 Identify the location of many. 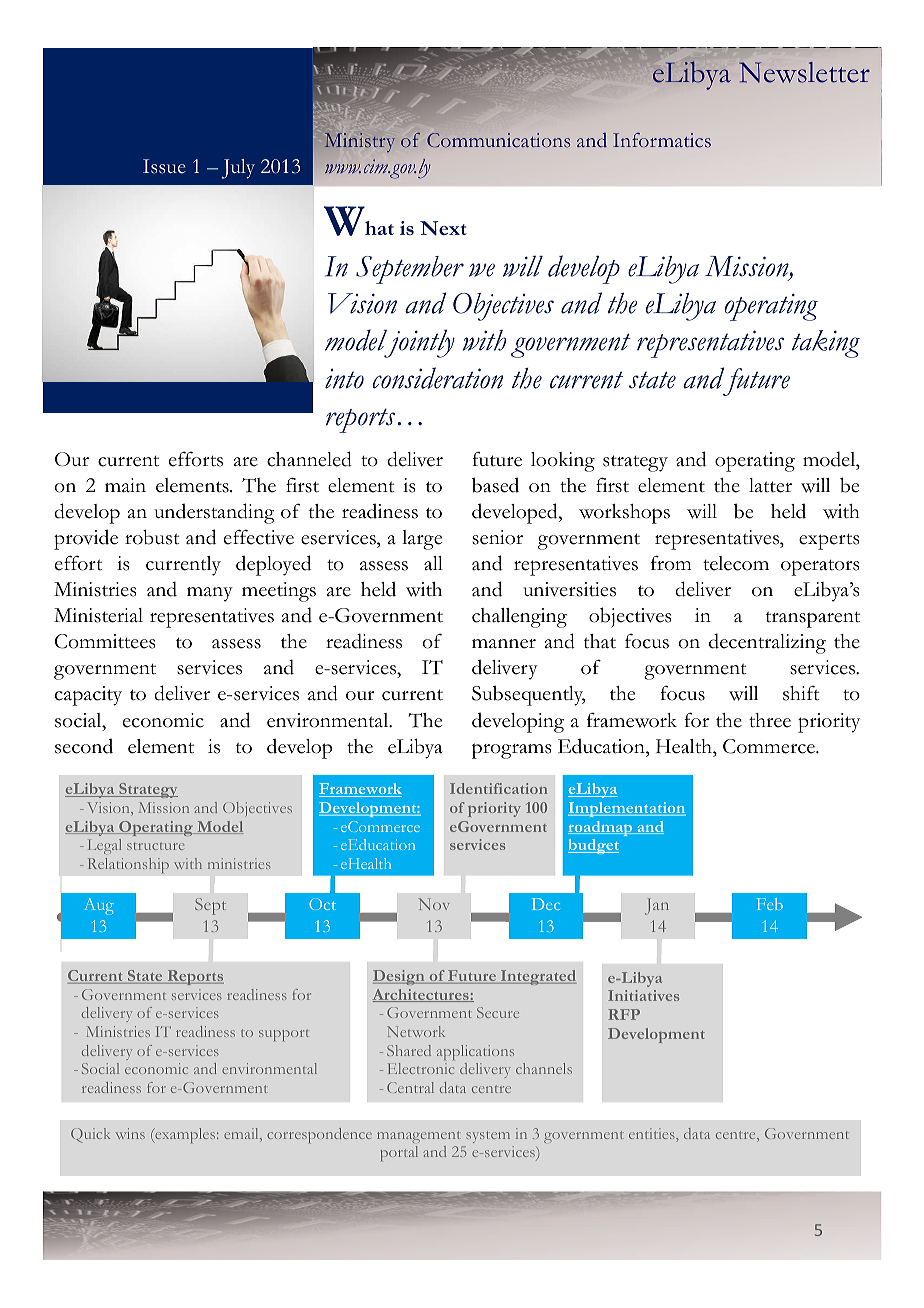
(210, 594).
